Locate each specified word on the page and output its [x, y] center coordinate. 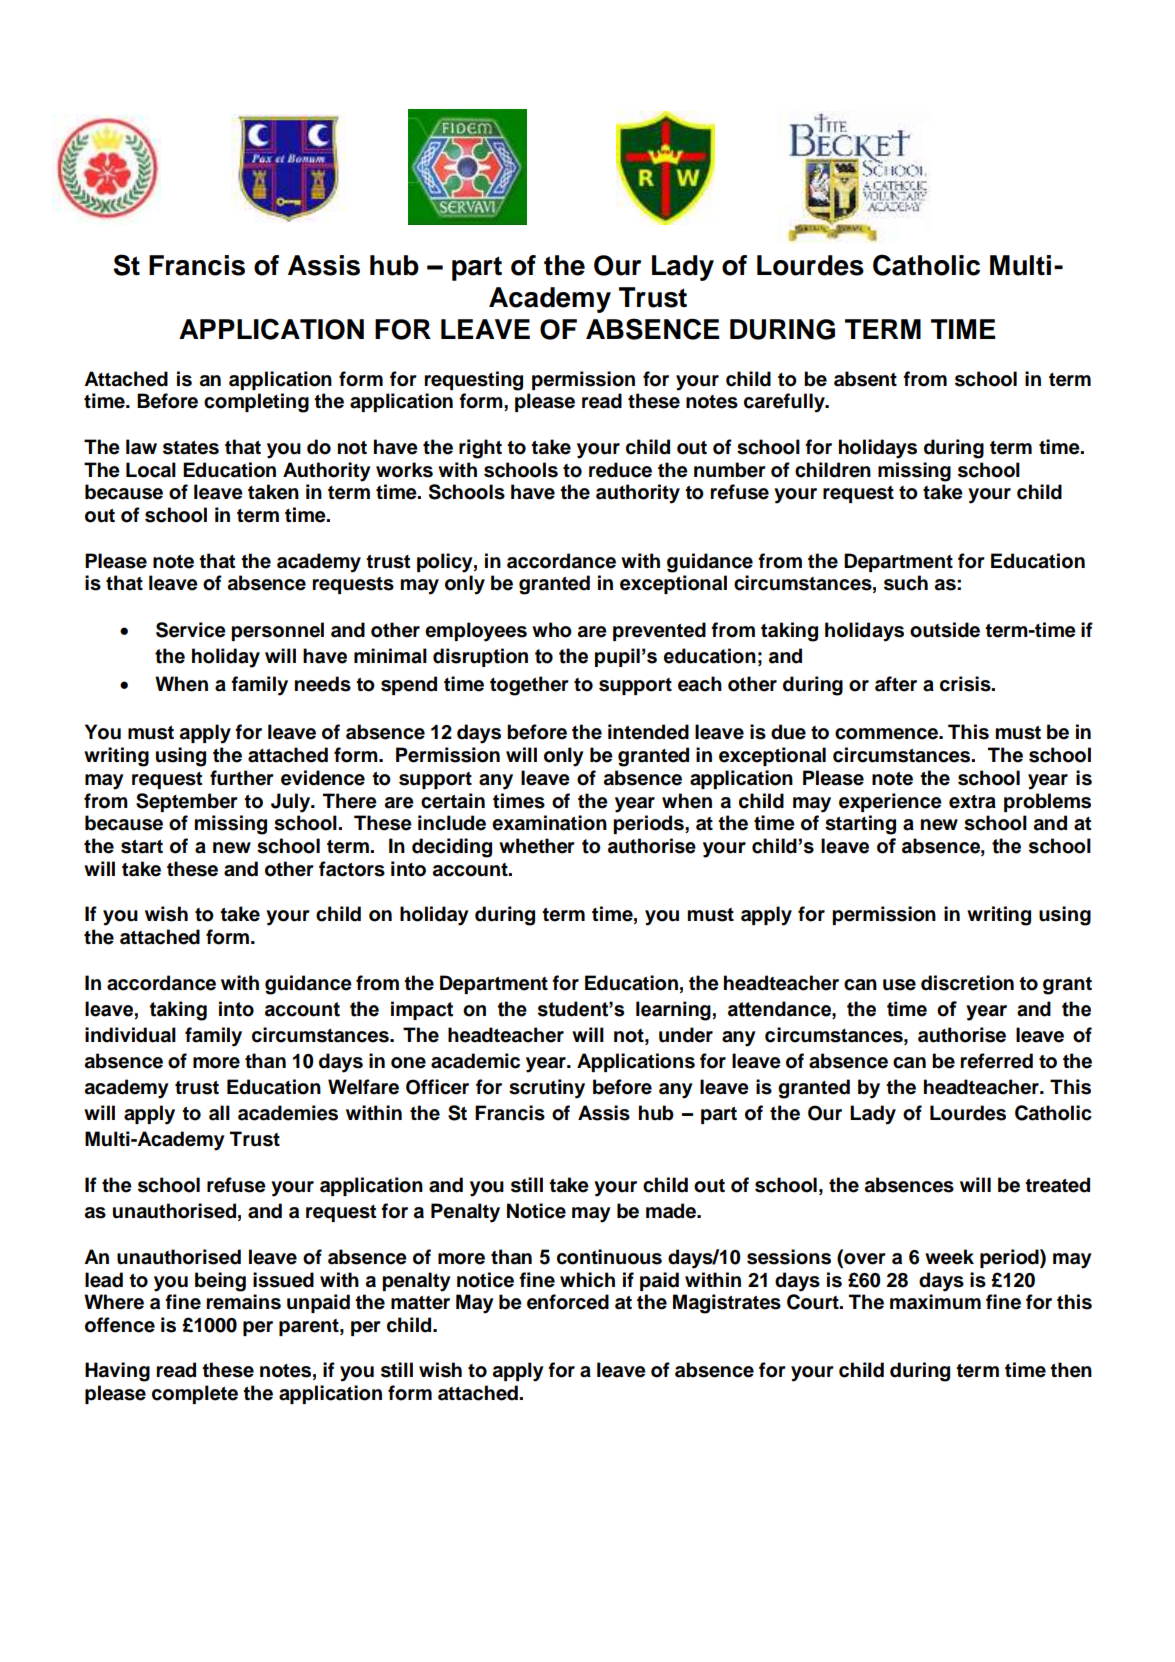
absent [865, 379]
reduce [620, 470]
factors [352, 869]
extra [972, 802]
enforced [568, 1302]
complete [195, 1394]
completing [256, 403]
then [1071, 1370]
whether [537, 846]
